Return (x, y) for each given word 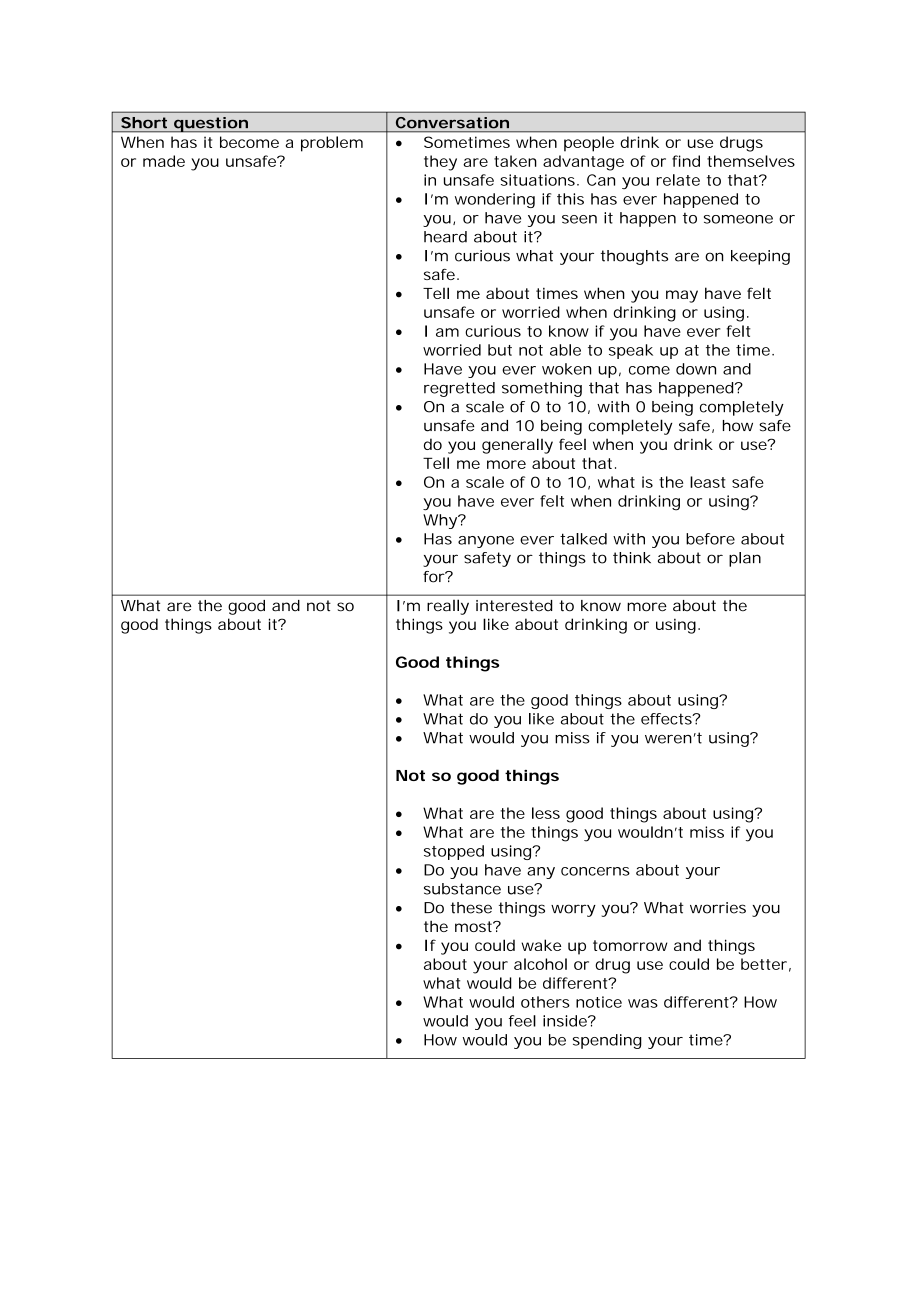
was (643, 1003)
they (440, 163)
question (211, 124)
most (475, 926)
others (545, 1002)
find (686, 161)
